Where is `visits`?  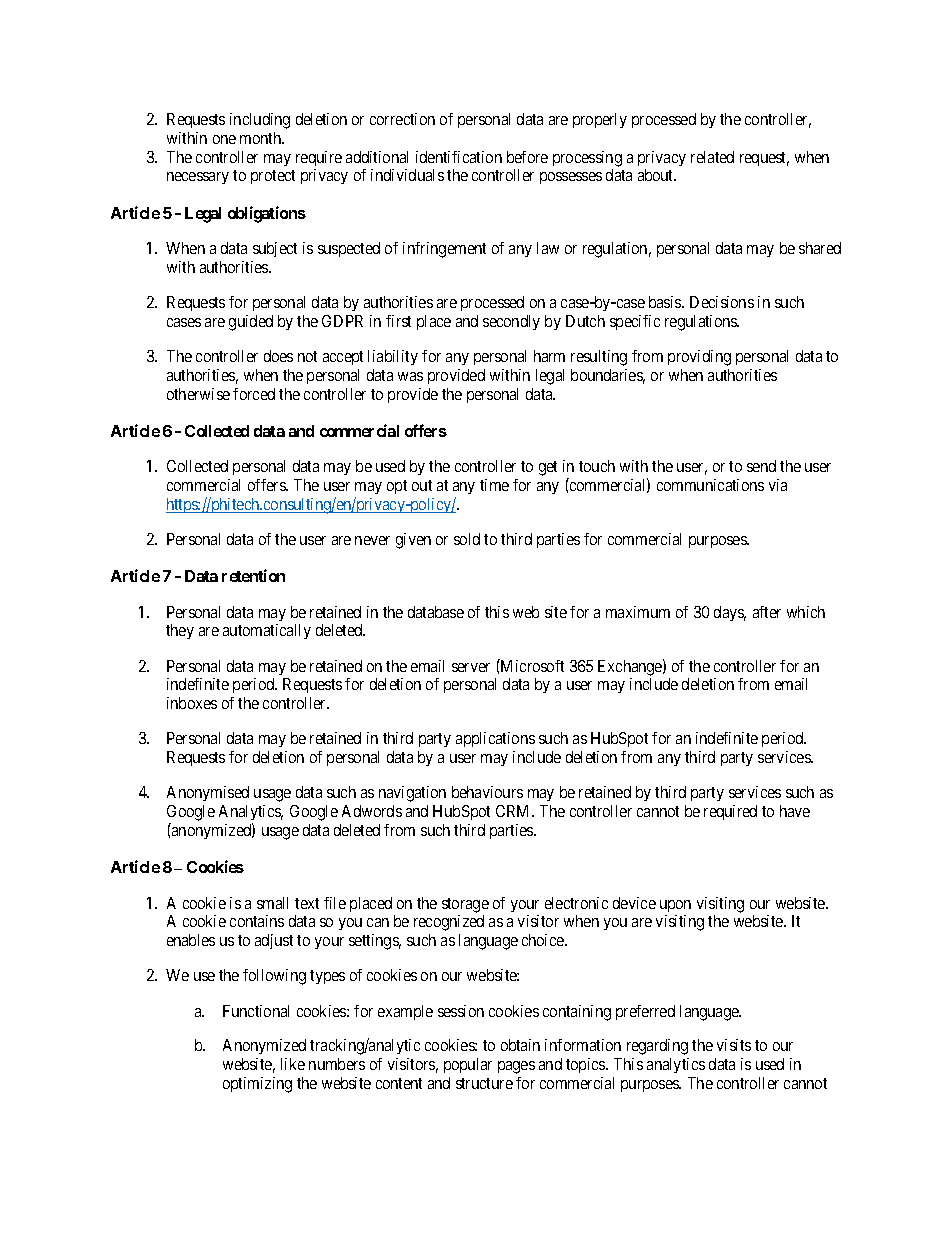
visits is located at coordinates (734, 1045).
